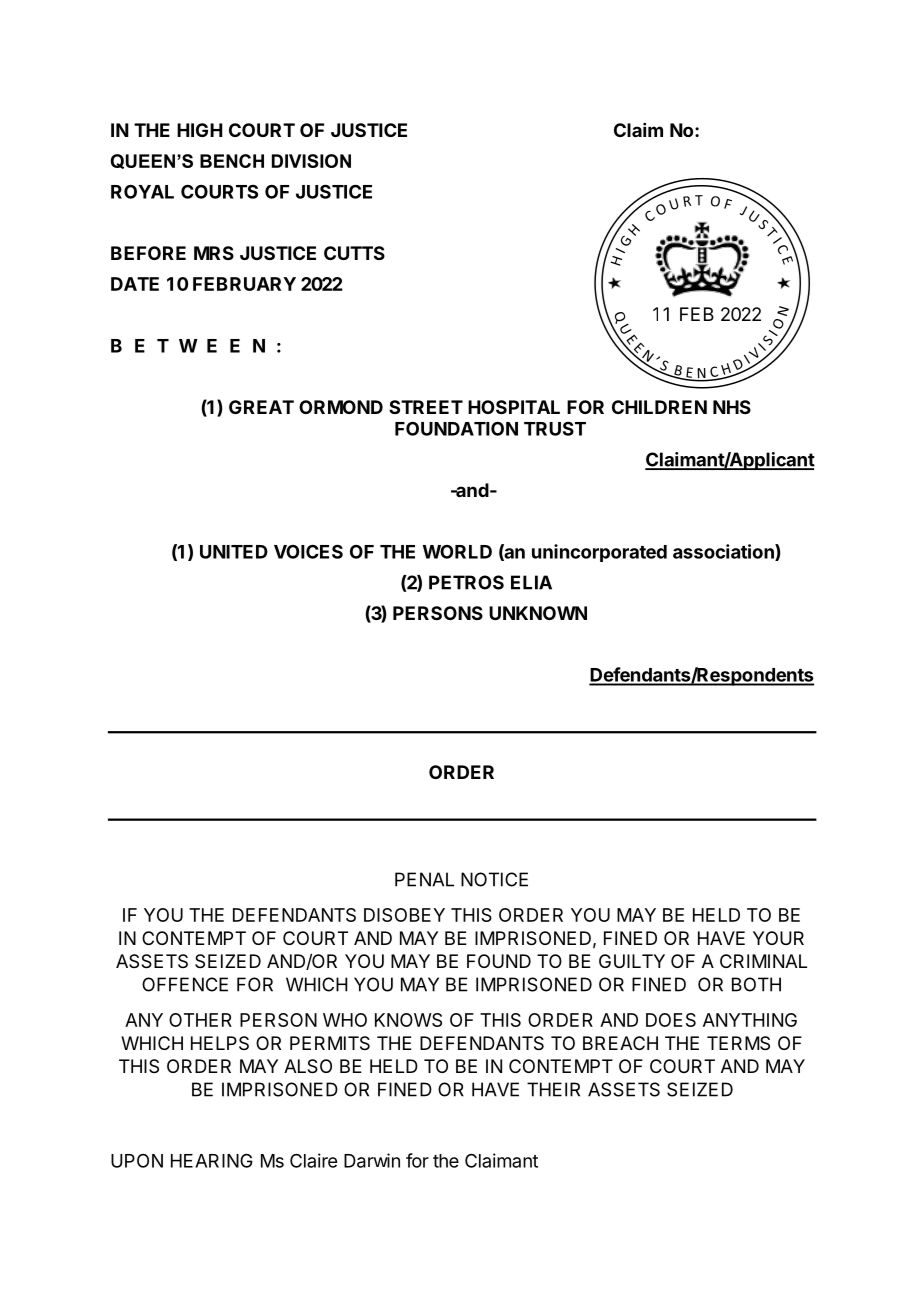 The image size is (924, 1308). I want to click on Darwin, so click(372, 1160).
